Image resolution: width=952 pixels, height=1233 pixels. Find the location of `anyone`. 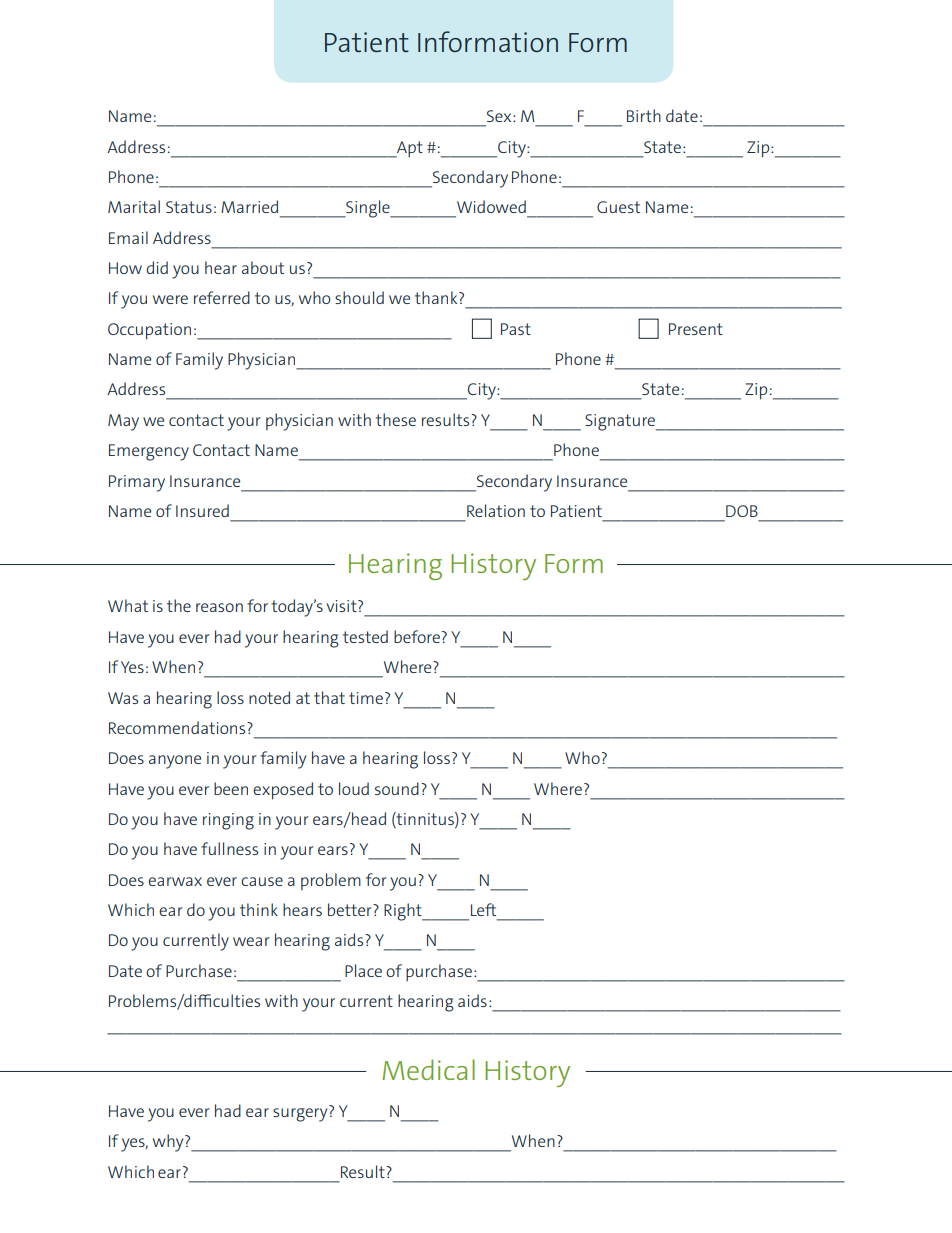

anyone is located at coordinates (175, 762).
